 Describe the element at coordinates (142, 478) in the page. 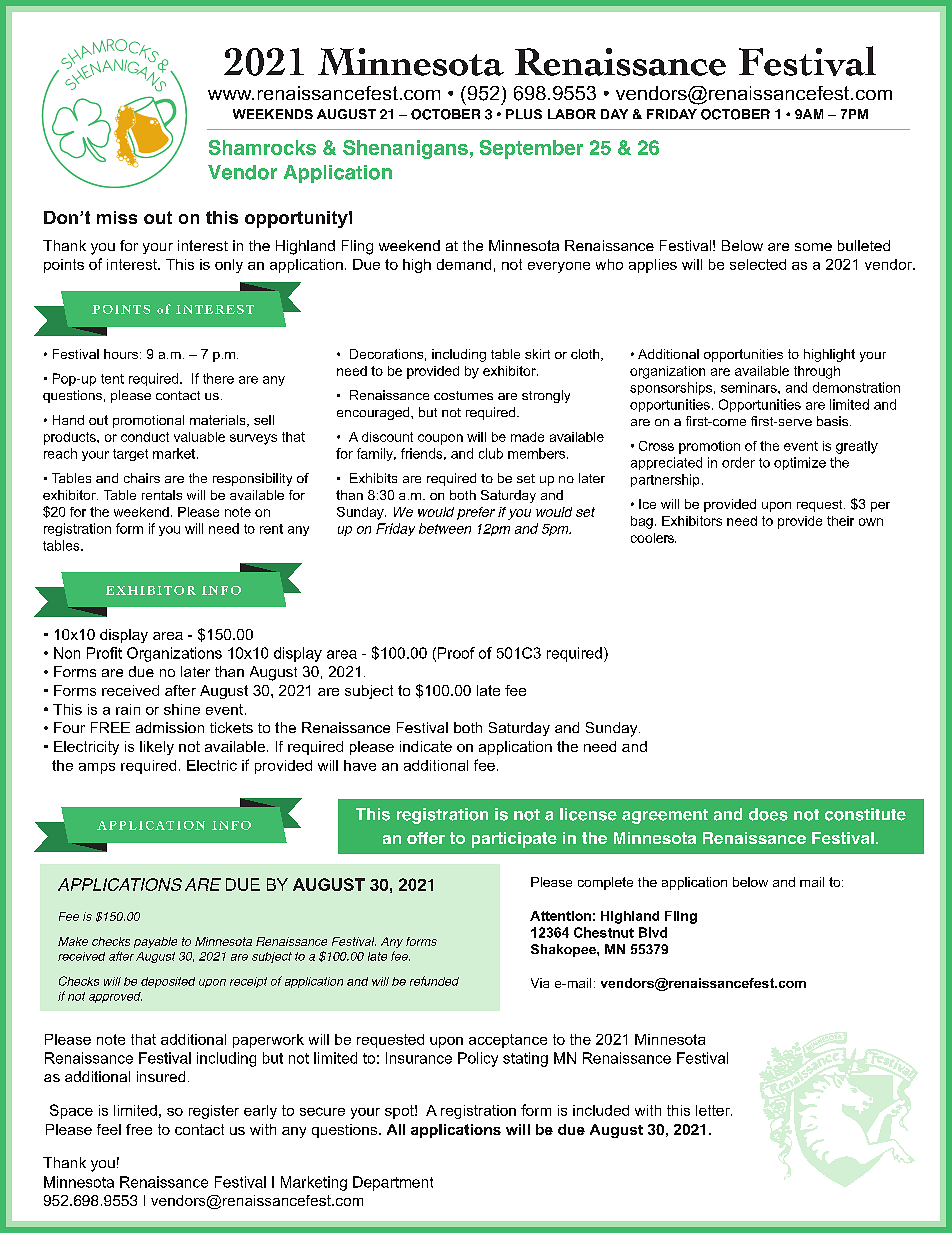

I see `chairs` at that location.
